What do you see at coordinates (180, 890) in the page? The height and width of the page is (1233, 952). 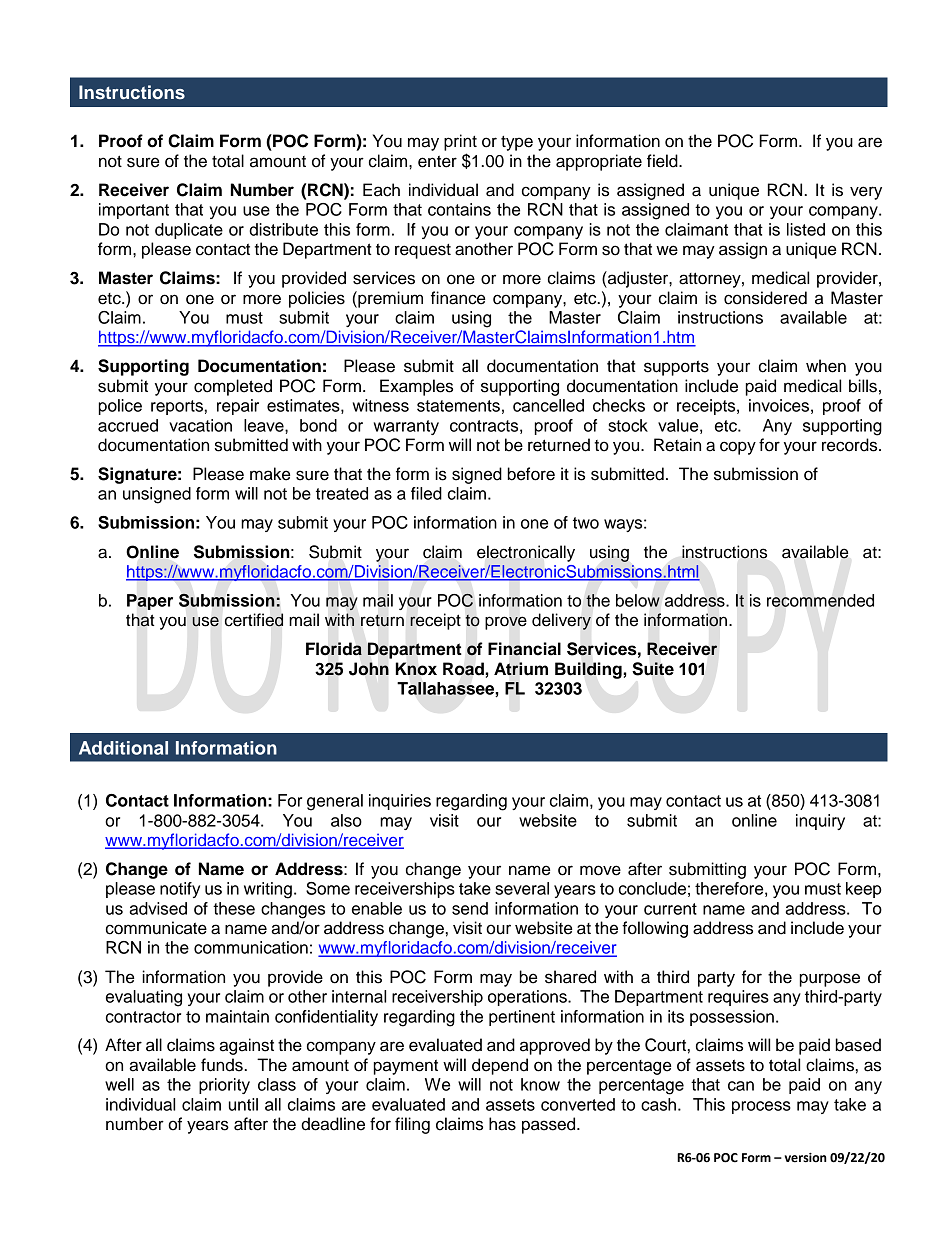 I see `notify` at bounding box center [180, 890].
